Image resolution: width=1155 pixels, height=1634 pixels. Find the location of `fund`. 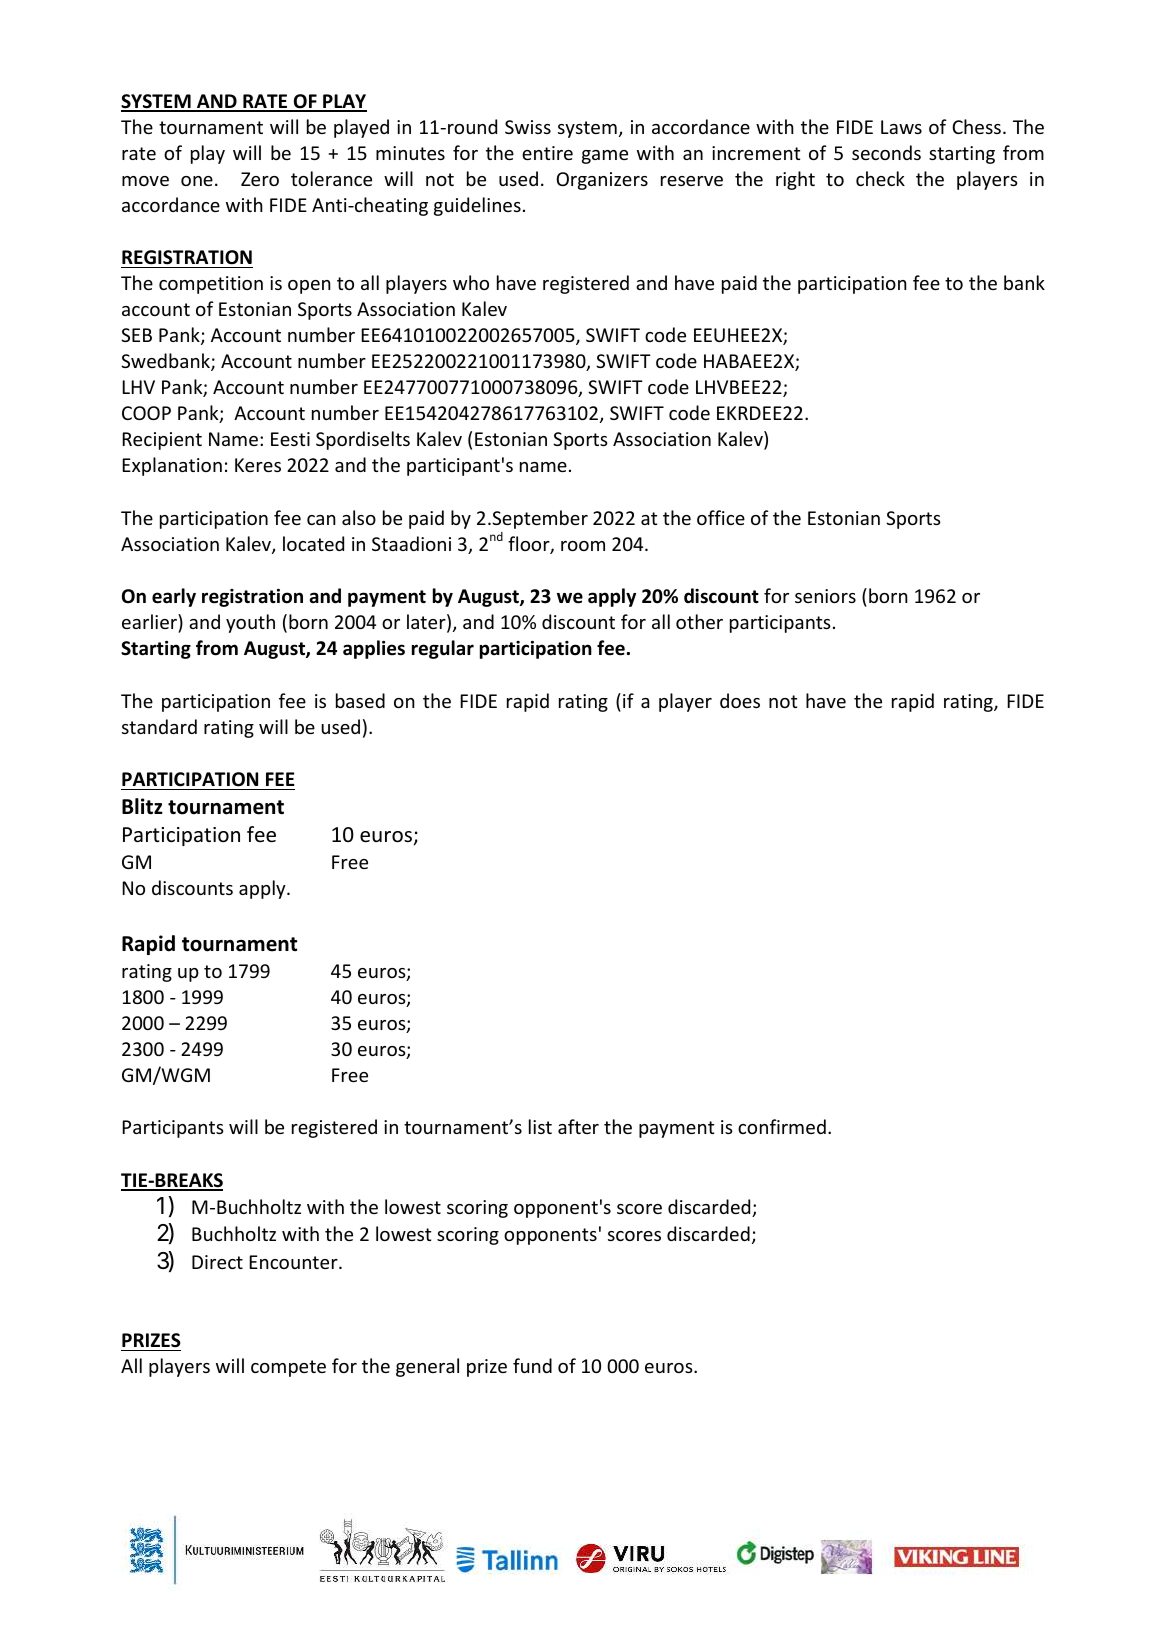

fund is located at coordinates (532, 1365).
